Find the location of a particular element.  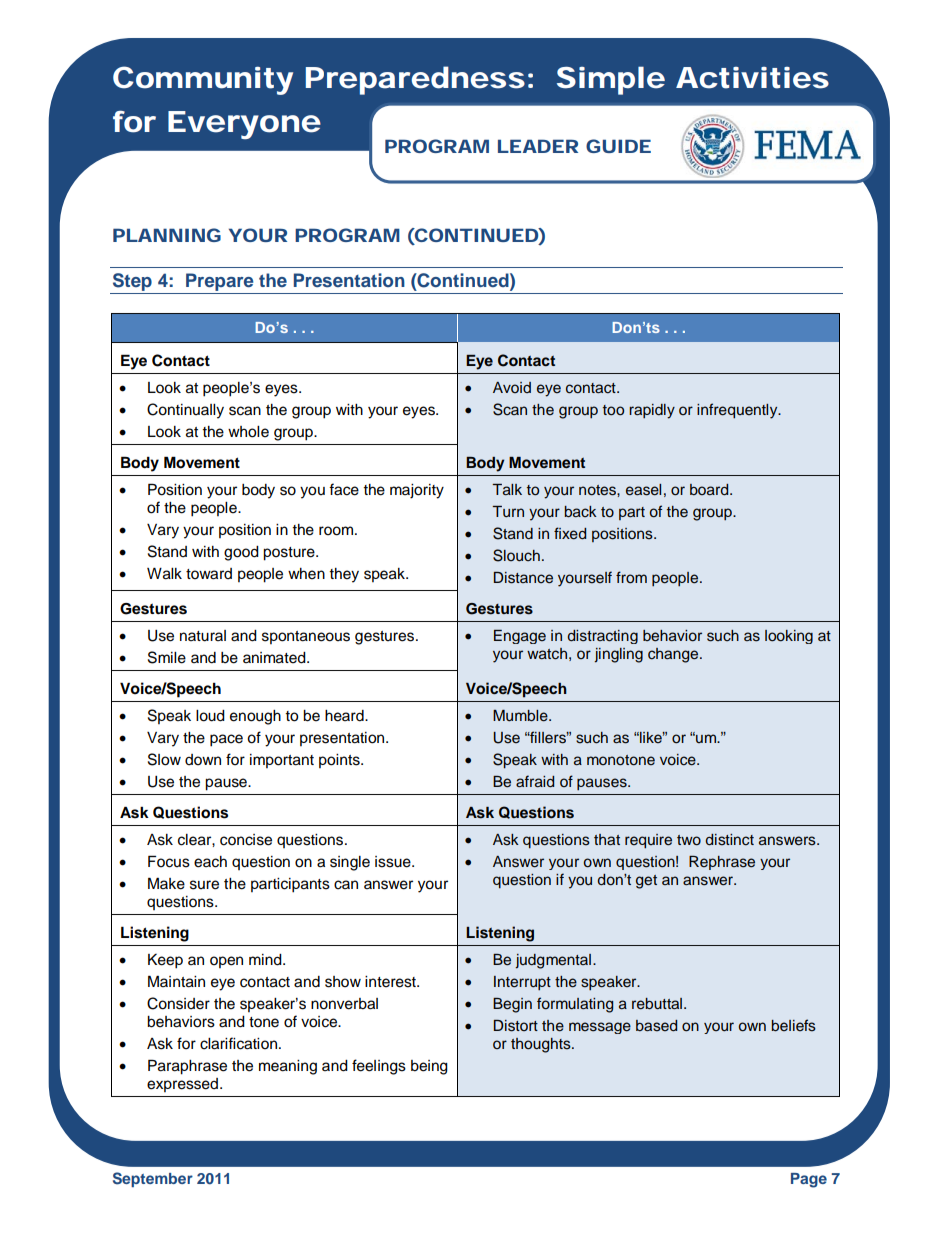

Activities is located at coordinates (752, 78).
